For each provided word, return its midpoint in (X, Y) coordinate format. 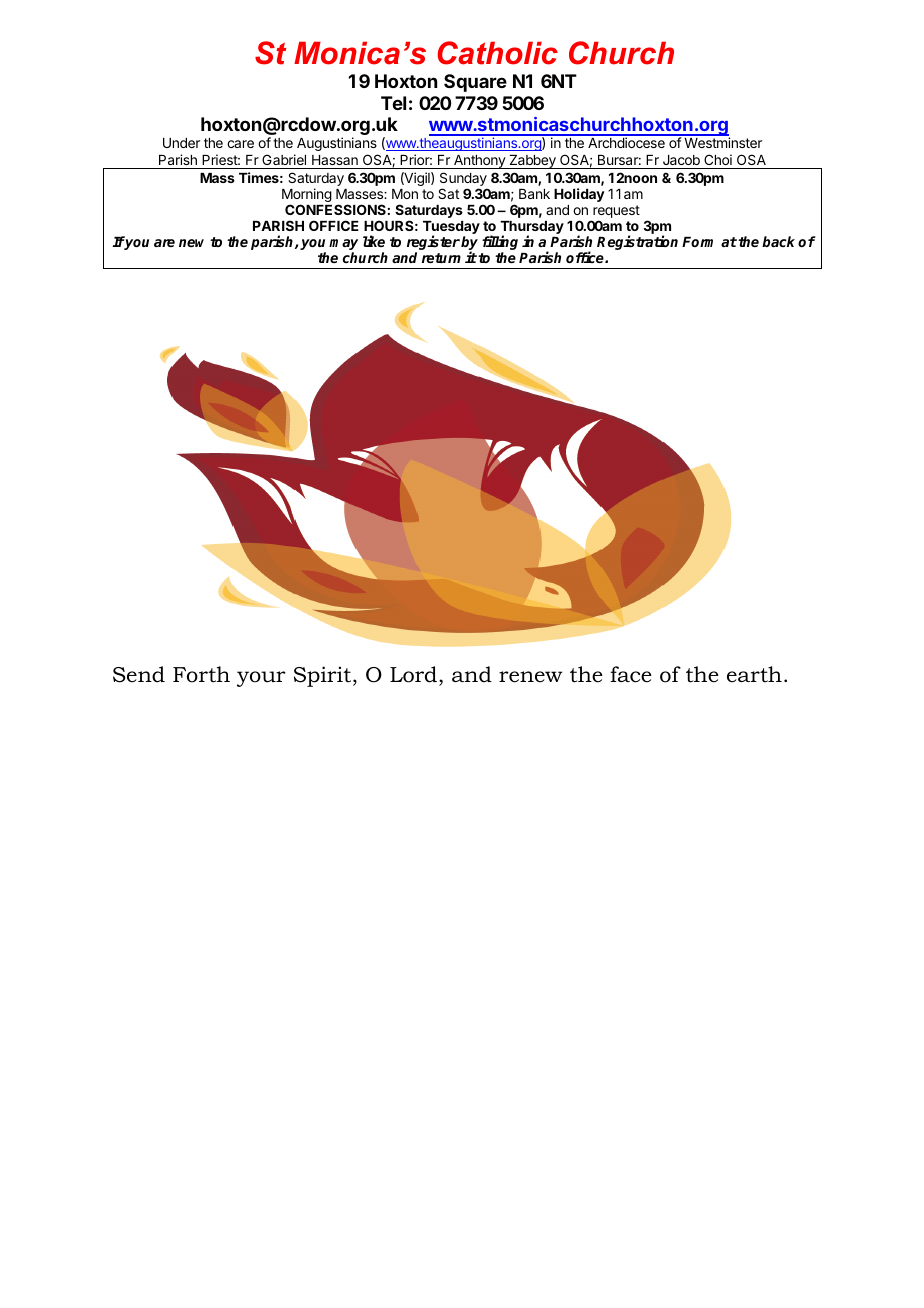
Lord (415, 676)
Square (475, 83)
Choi (718, 159)
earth (754, 674)
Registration (637, 242)
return (441, 258)
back (778, 241)
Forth (201, 674)
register (433, 244)
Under (181, 143)
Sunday (464, 180)
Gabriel (284, 159)
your (261, 679)
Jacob (681, 160)
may (343, 246)
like (374, 241)
